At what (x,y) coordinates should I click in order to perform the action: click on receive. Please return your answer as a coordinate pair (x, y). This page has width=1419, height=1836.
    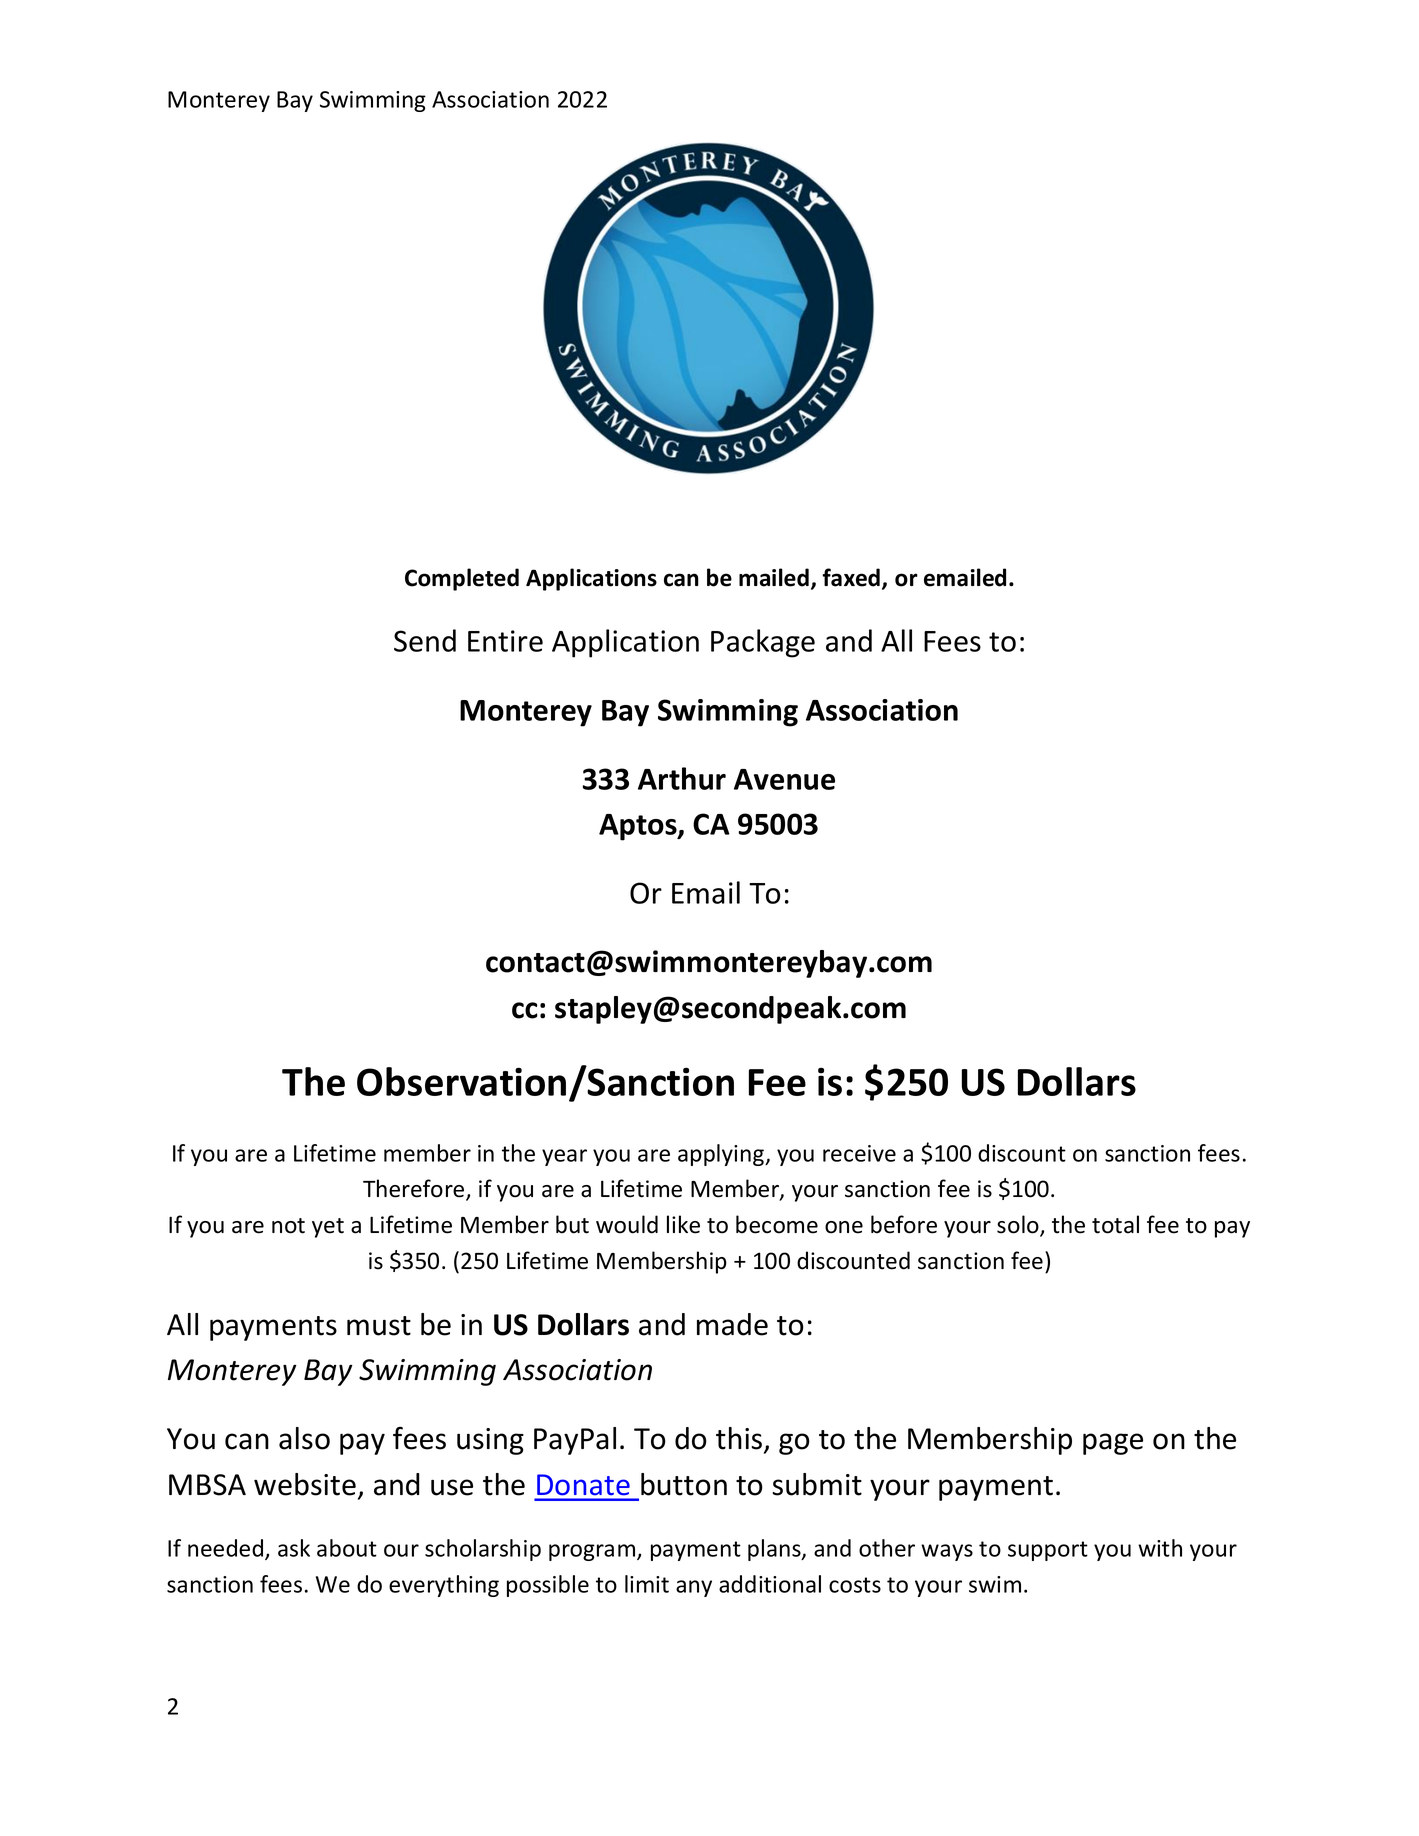
    Looking at the image, I should click on (859, 1153).
